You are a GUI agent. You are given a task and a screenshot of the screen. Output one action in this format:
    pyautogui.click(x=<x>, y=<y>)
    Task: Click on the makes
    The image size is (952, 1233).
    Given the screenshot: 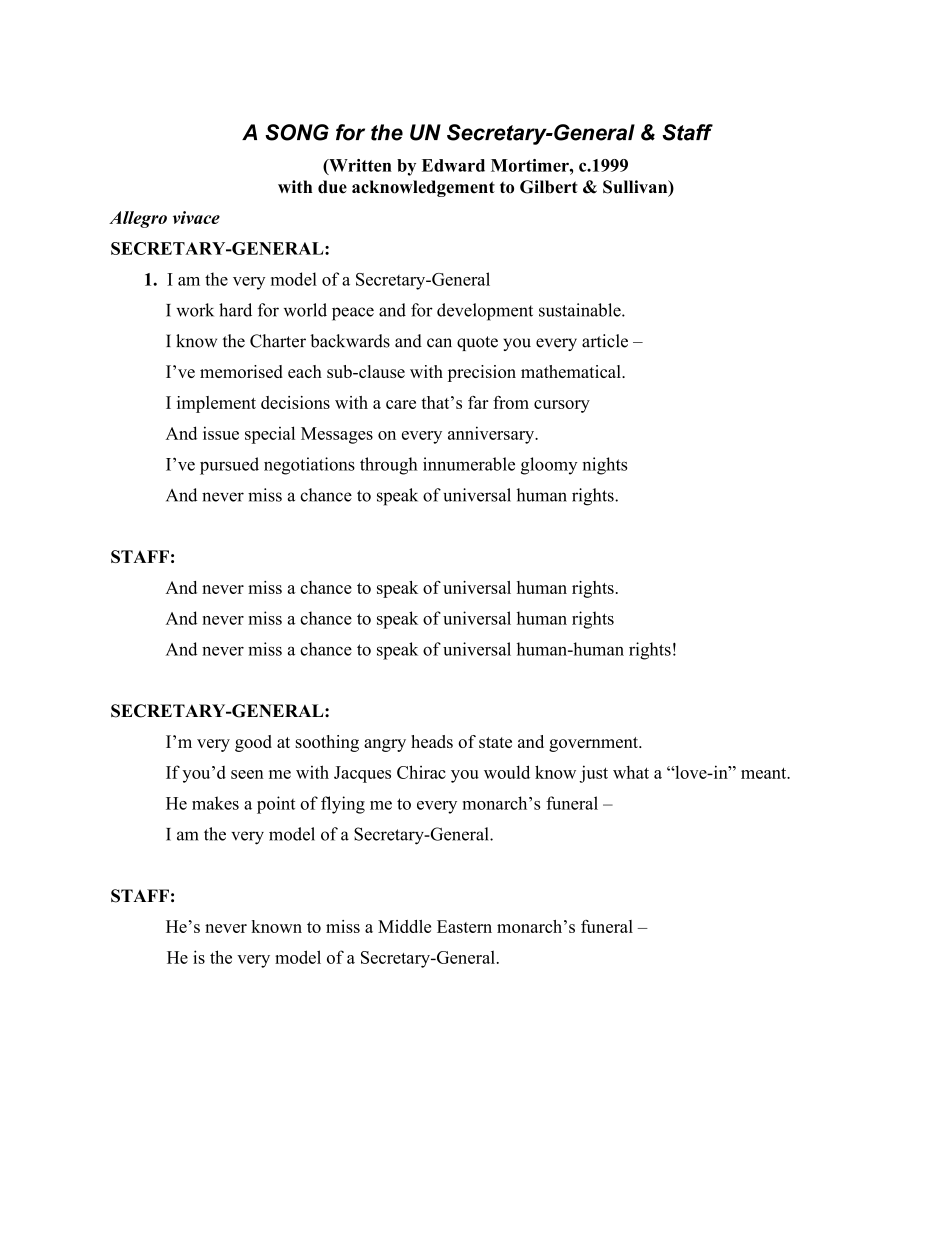 What is the action you would take?
    pyautogui.click(x=215, y=803)
